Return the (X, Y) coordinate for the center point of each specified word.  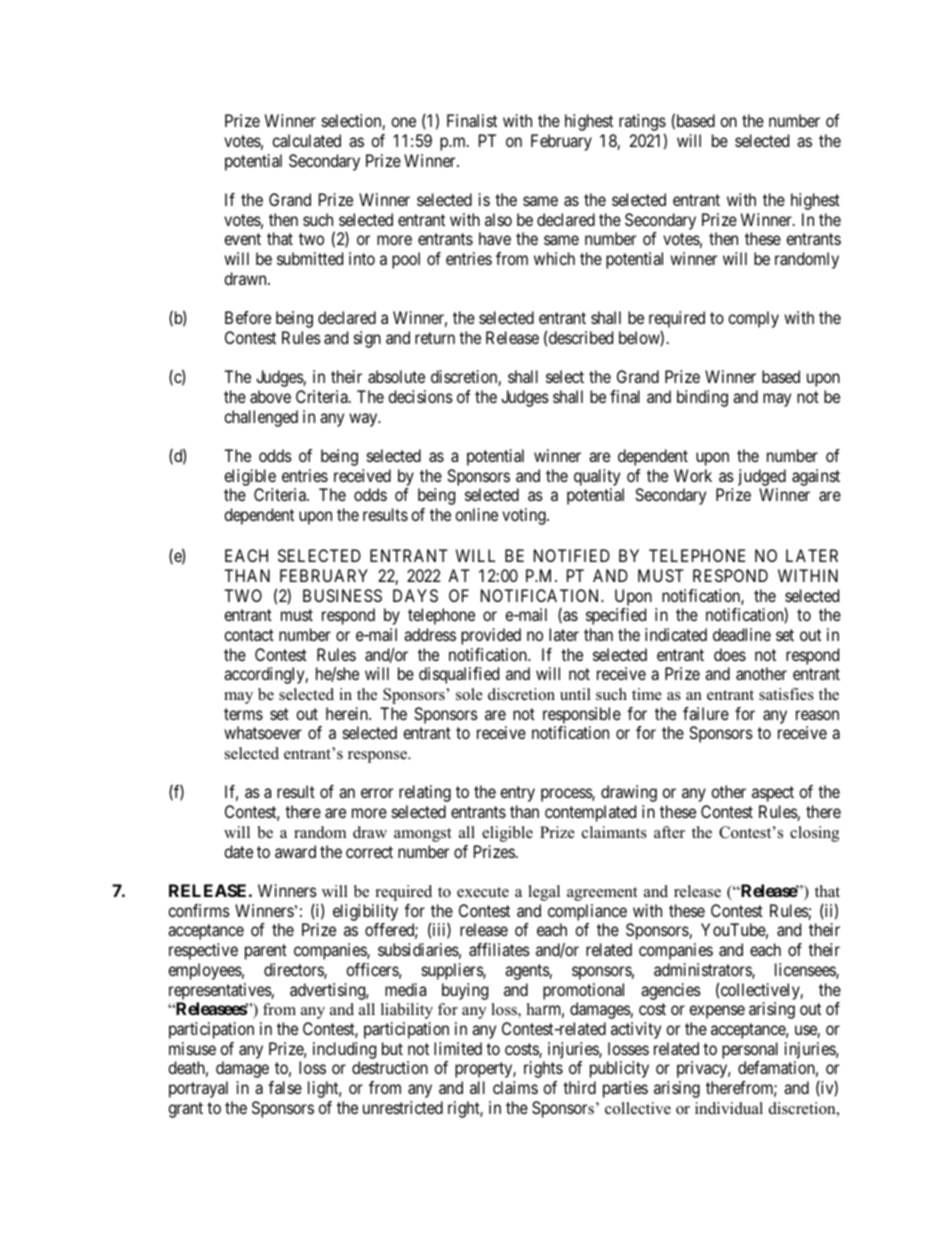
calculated (306, 140)
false (285, 1087)
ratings (642, 124)
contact (249, 635)
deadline (742, 634)
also (498, 219)
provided (491, 636)
